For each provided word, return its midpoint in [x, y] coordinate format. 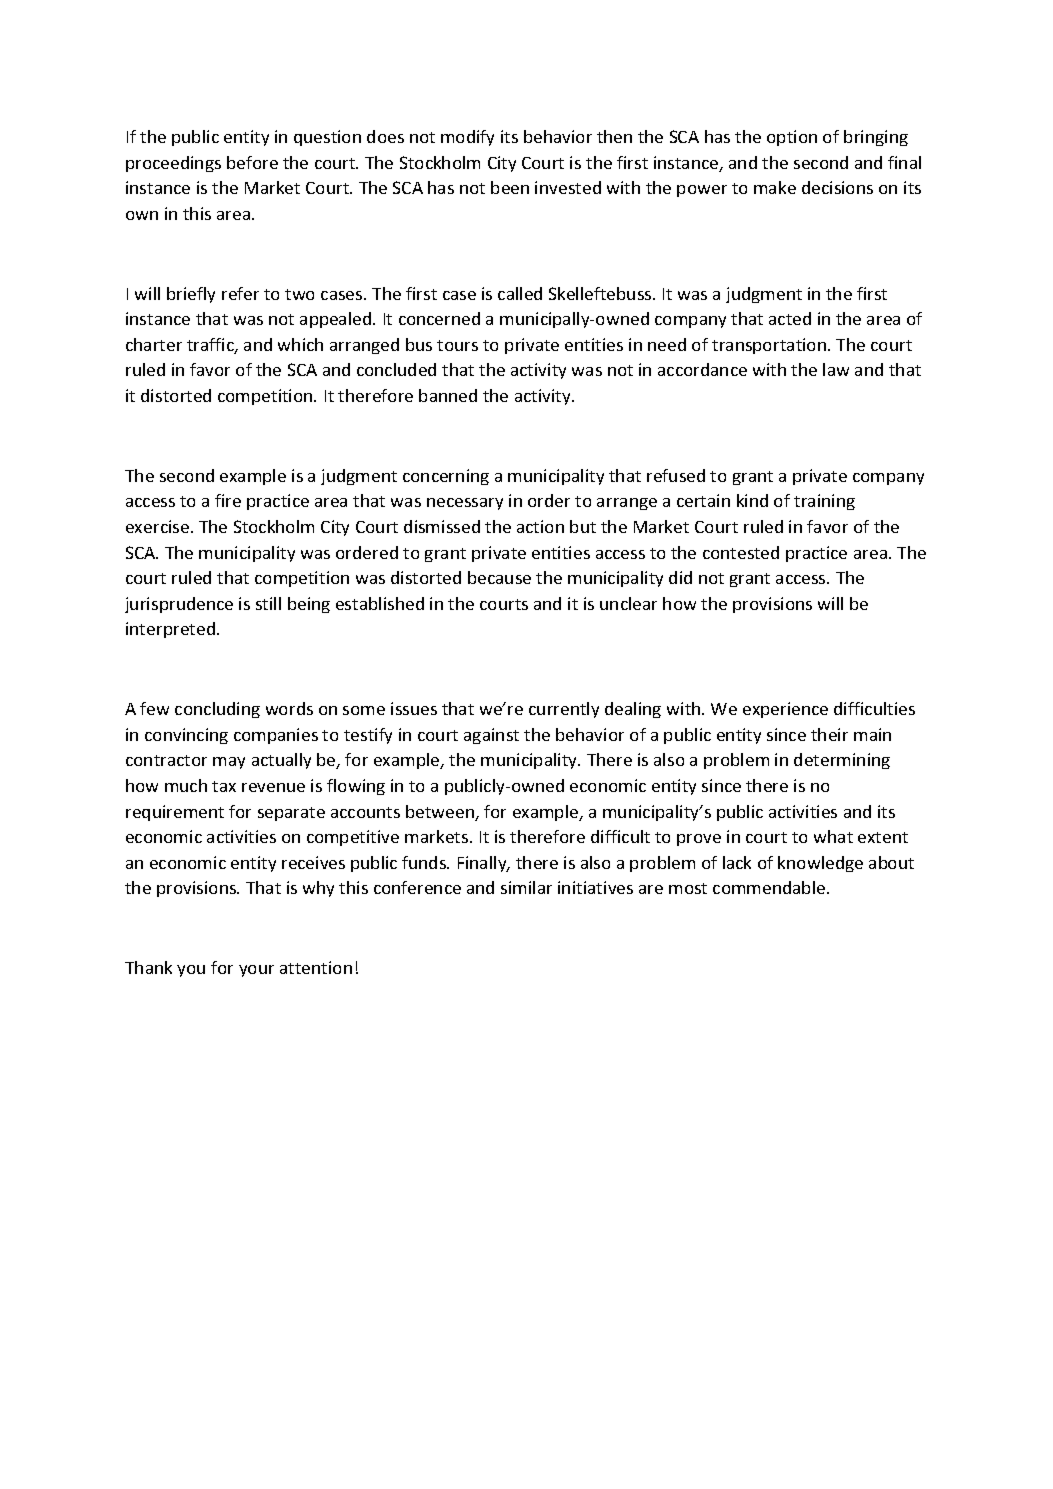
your [256, 971]
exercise [157, 526]
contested [741, 552]
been [510, 187]
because [499, 577]
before [252, 162]
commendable [770, 887]
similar [526, 887]
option [792, 138]
